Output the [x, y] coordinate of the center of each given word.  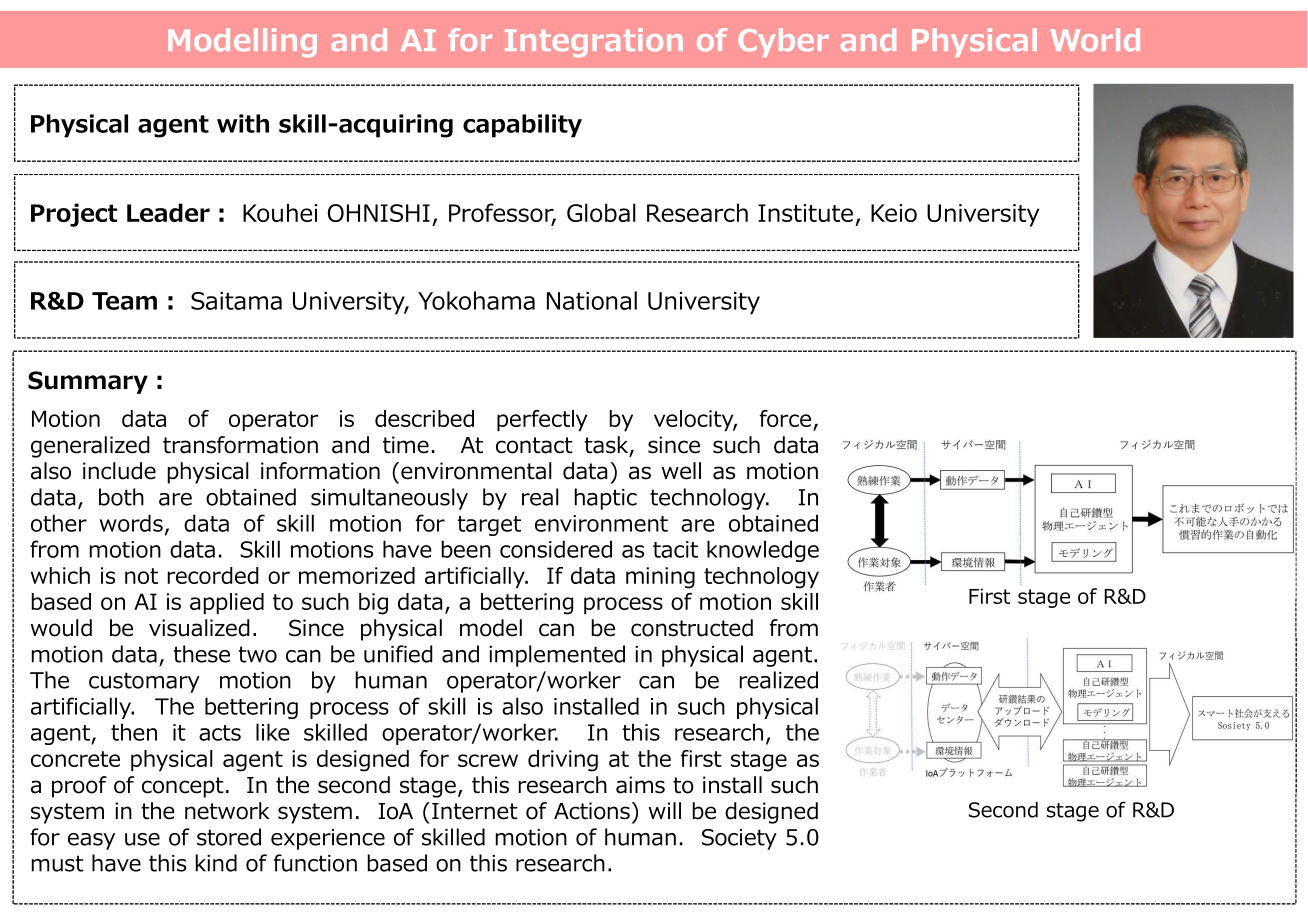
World [1095, 40]
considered [556, 549]
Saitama [236, 301]
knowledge [763, 551]
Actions [592, 811]
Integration [594, 42]
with [243, 123]
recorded [213, 575]
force [785, 418]
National [592, 300]
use [142, 839]
